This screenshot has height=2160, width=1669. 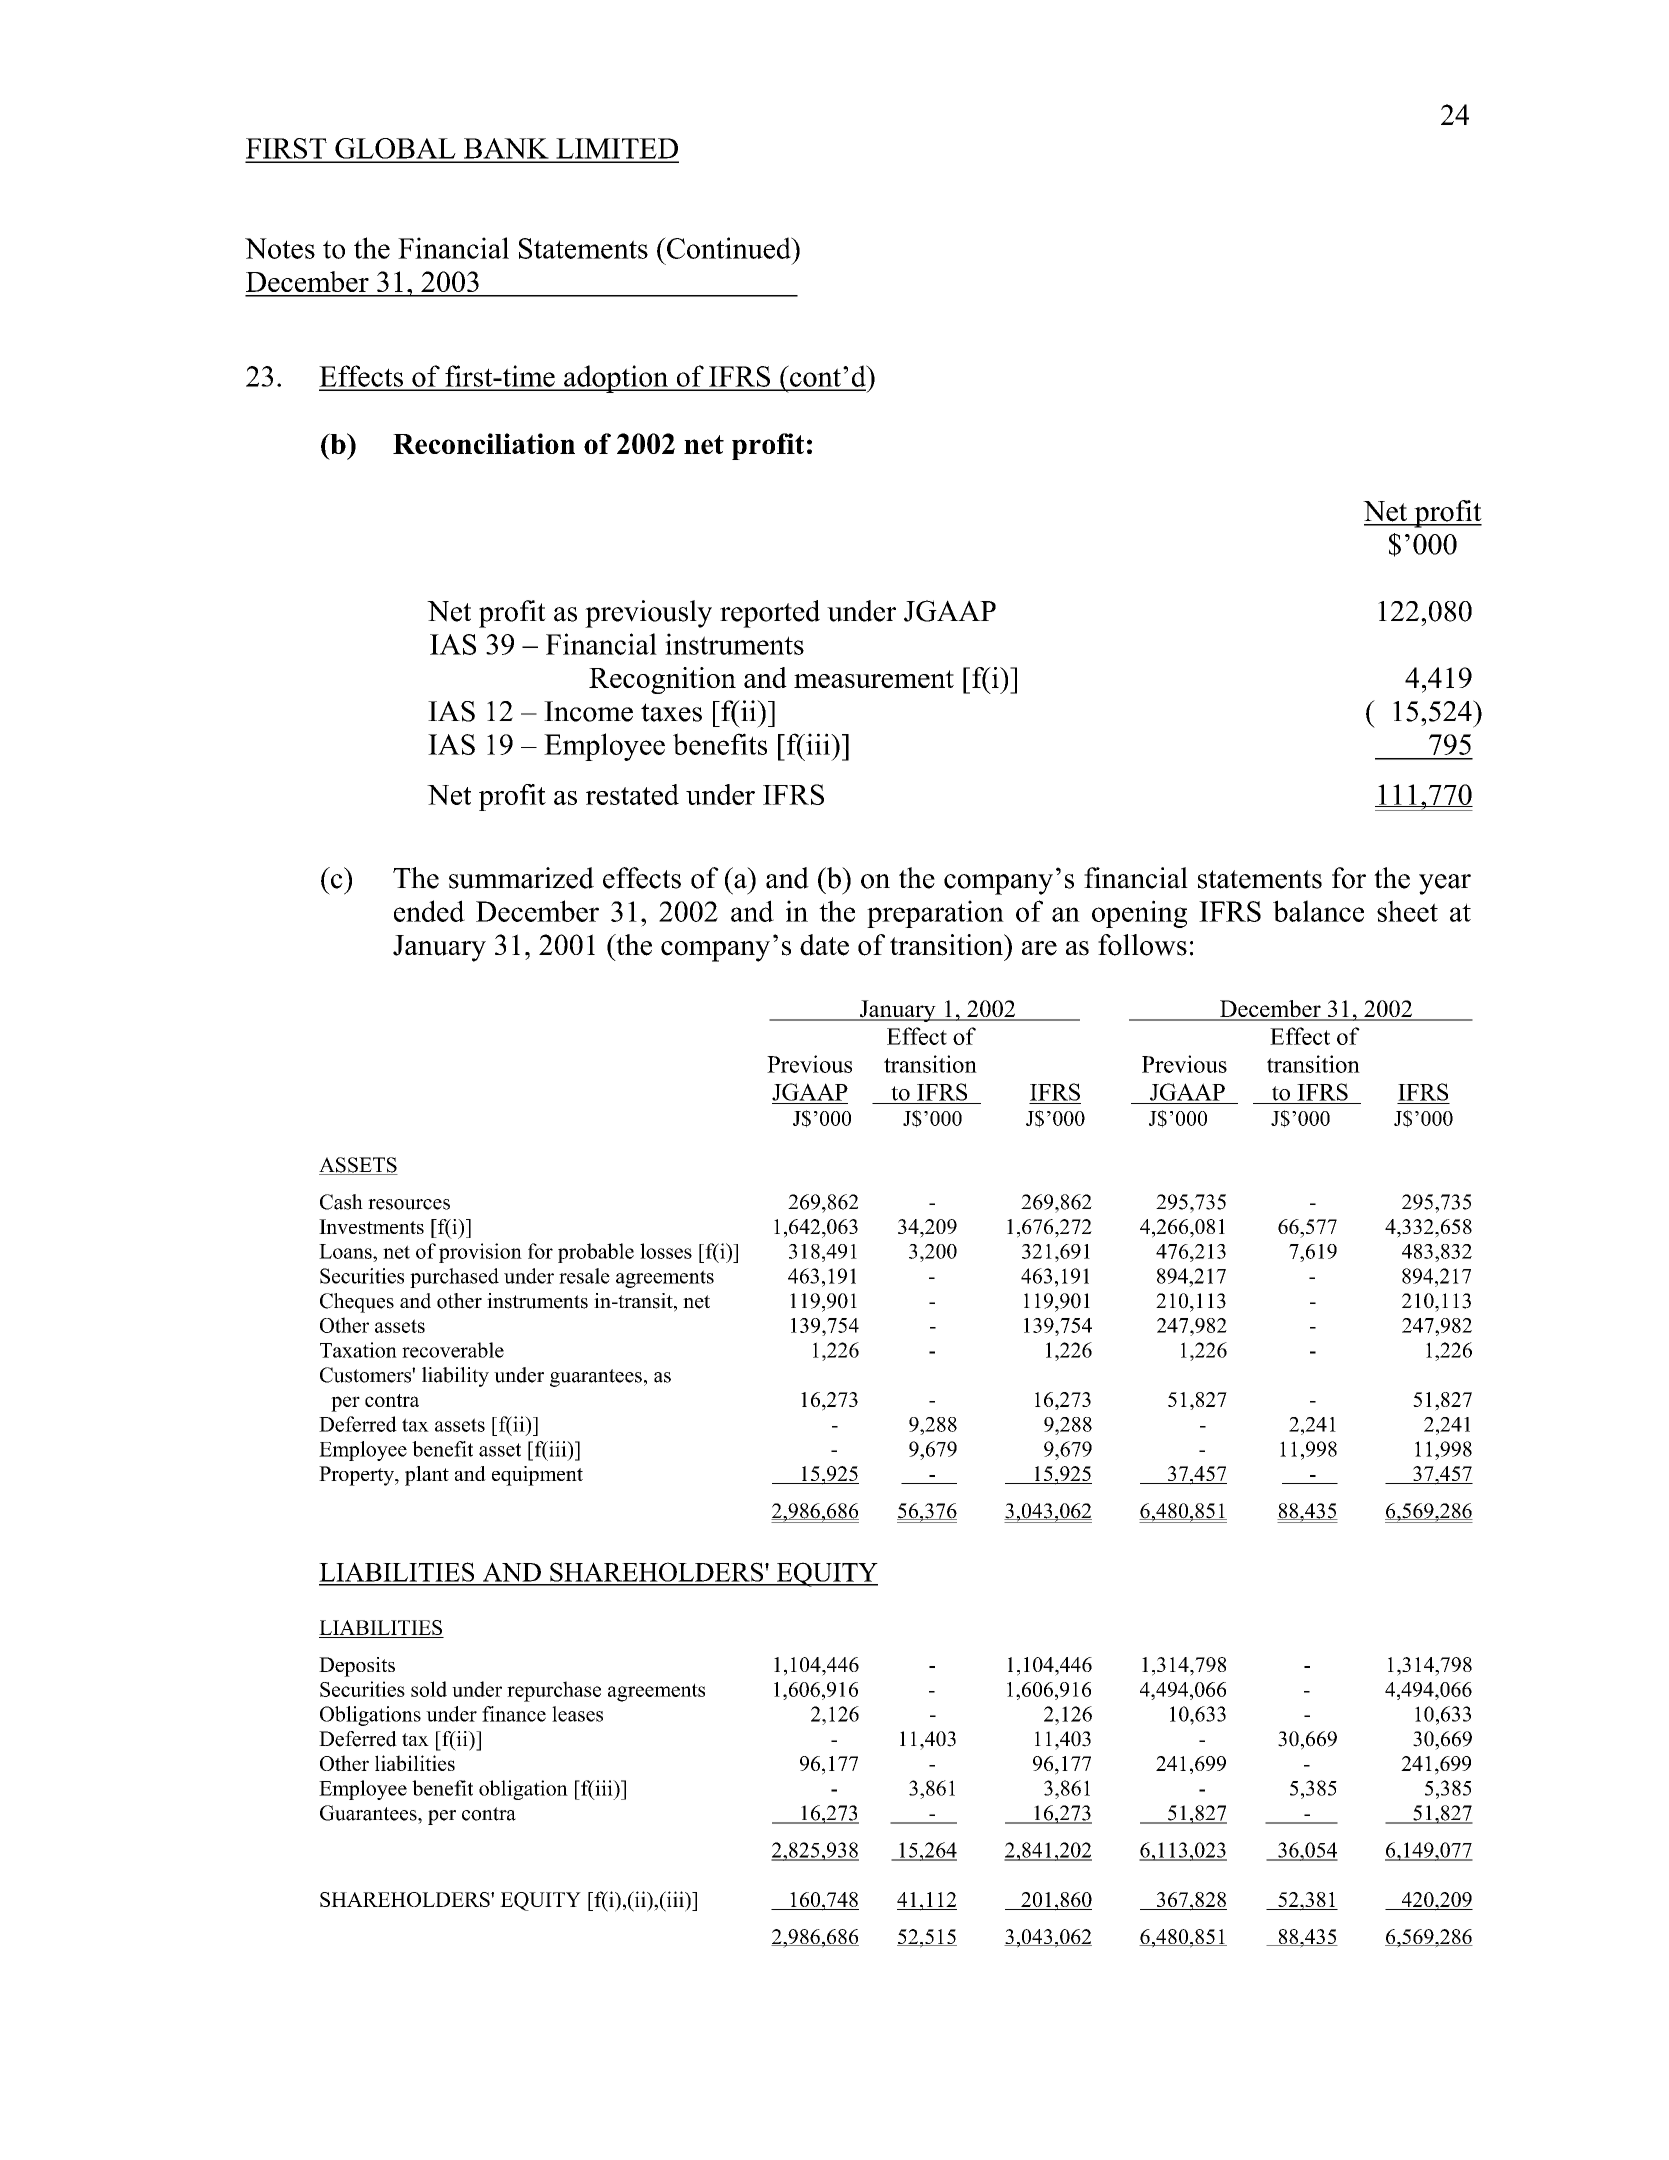 I want to click on date, so click(x=824, y=945).
